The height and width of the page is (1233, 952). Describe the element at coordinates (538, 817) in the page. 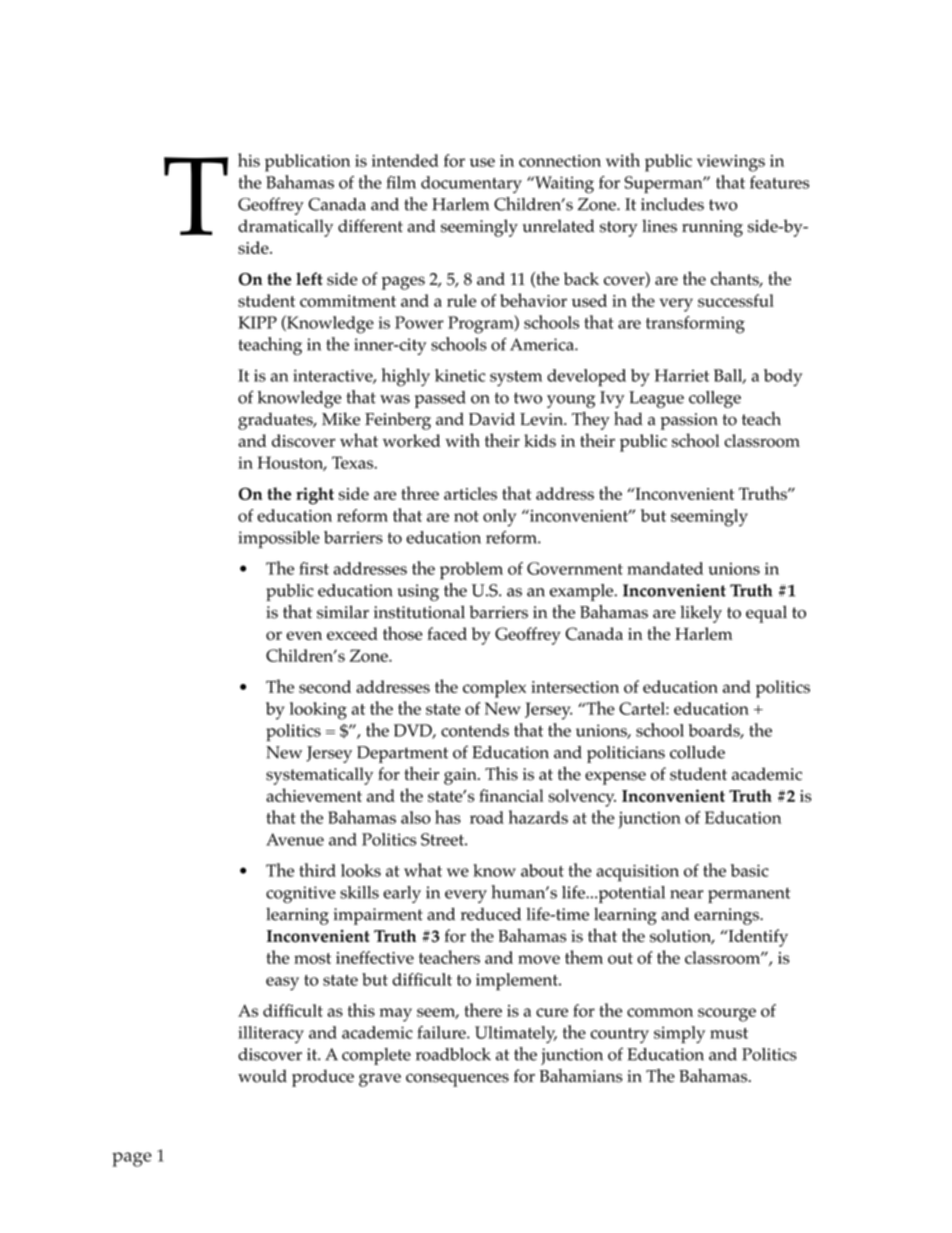

I see `hazards` at that location.
